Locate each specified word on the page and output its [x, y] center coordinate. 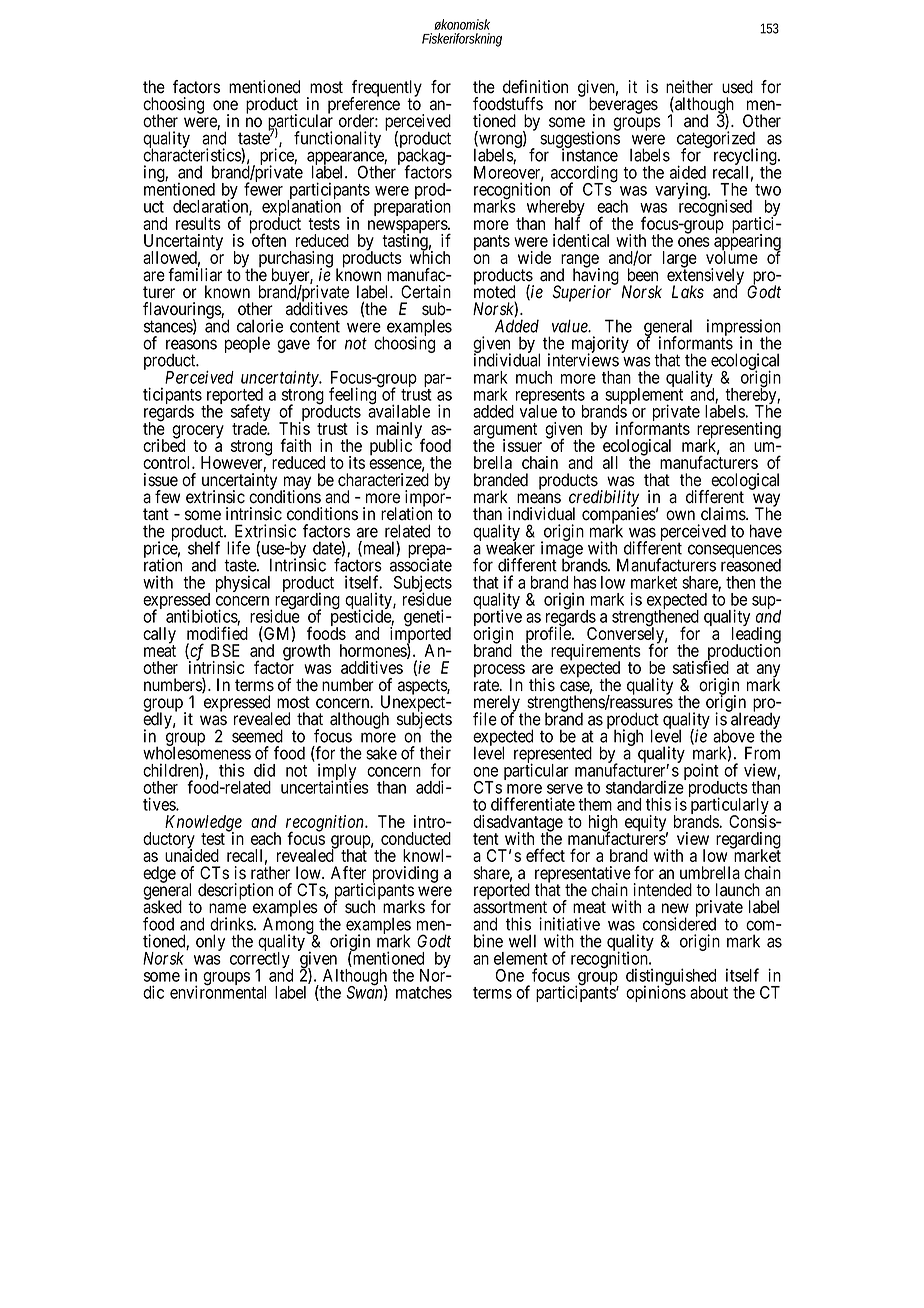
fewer [263, 188]
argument [505, 432]
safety [250, 414]
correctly [261, 960]
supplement [644, 396]
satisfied [701, 667]
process [499, 672]
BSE [225, 650]
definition [535, 87]
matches [424, 992]
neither [689, 87]
